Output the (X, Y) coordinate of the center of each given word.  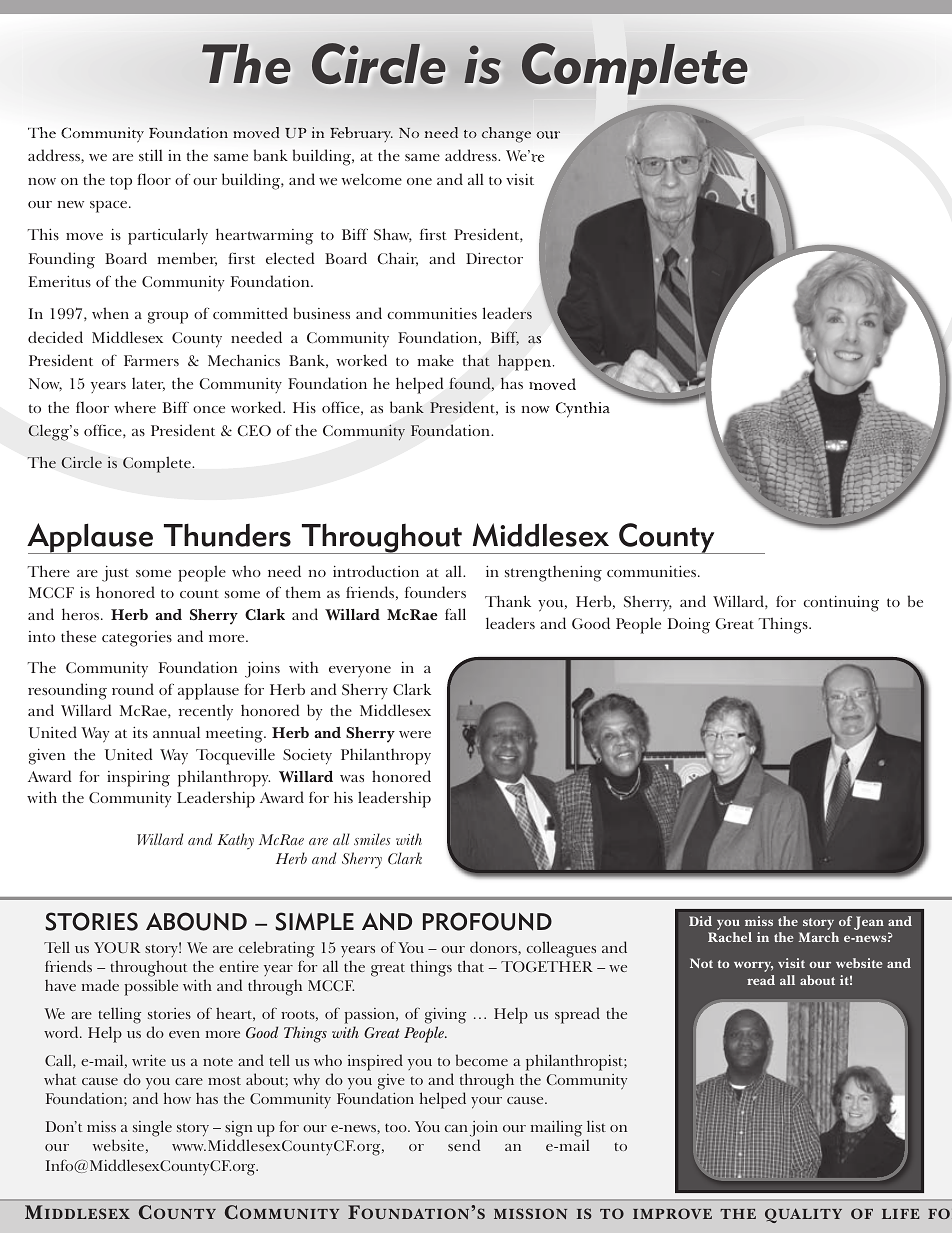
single (152, 1128)
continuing (841, 604)
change (506, 135)
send (464, 1145)
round (133, 689)
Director (494, 258)
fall (455, 614)
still (151, 155)
